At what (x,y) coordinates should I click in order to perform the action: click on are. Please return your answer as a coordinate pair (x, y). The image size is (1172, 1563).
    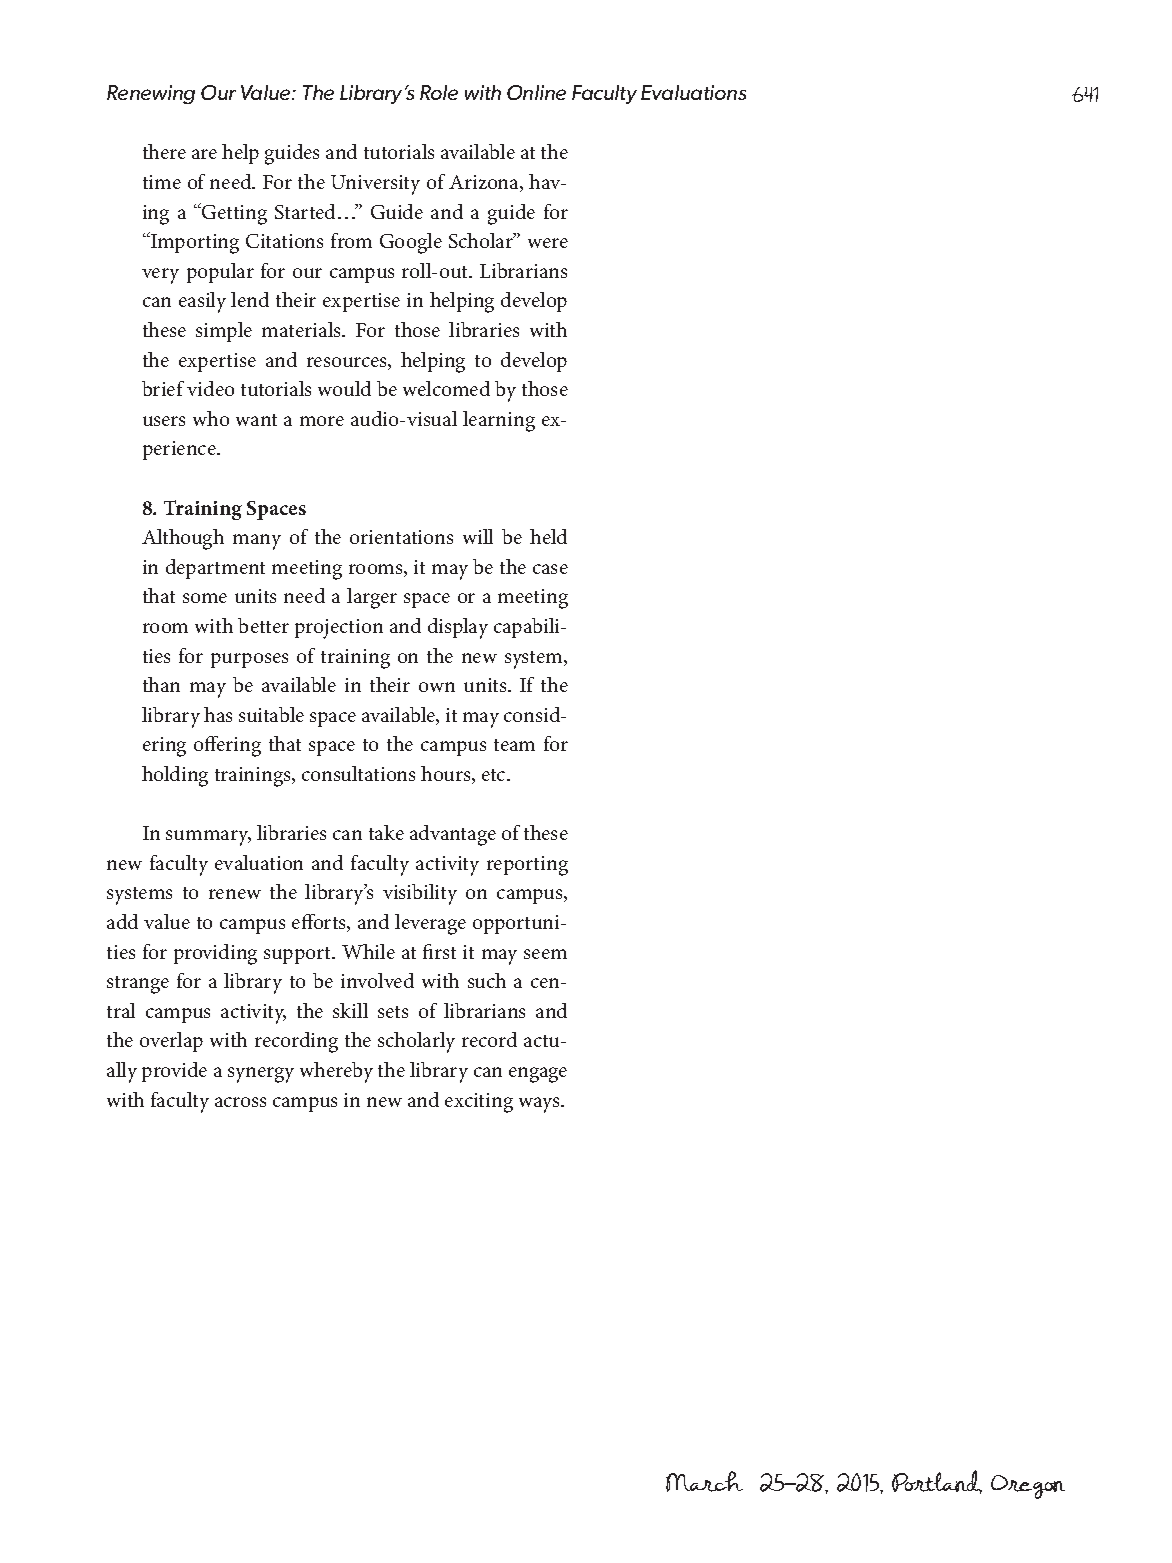
    Looking at the image, I should click on (204, 154).
